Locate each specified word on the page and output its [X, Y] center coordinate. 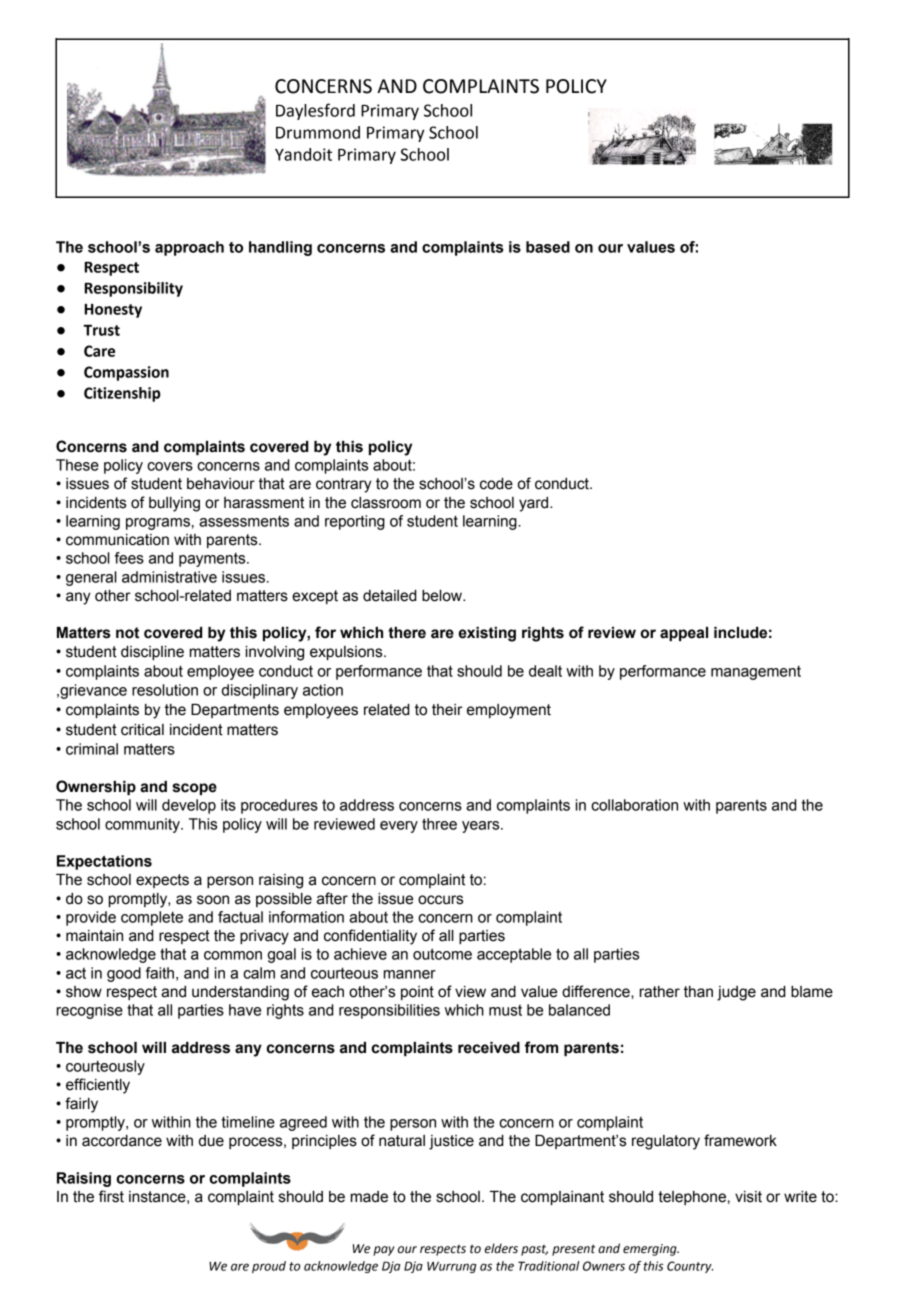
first [111, 1196]
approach [189, 248]
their [447, 710]
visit [748, 1197]
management [756, 673]
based [548, 247]
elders [501, 1248]
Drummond [318, 132]
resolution [165, 690]
